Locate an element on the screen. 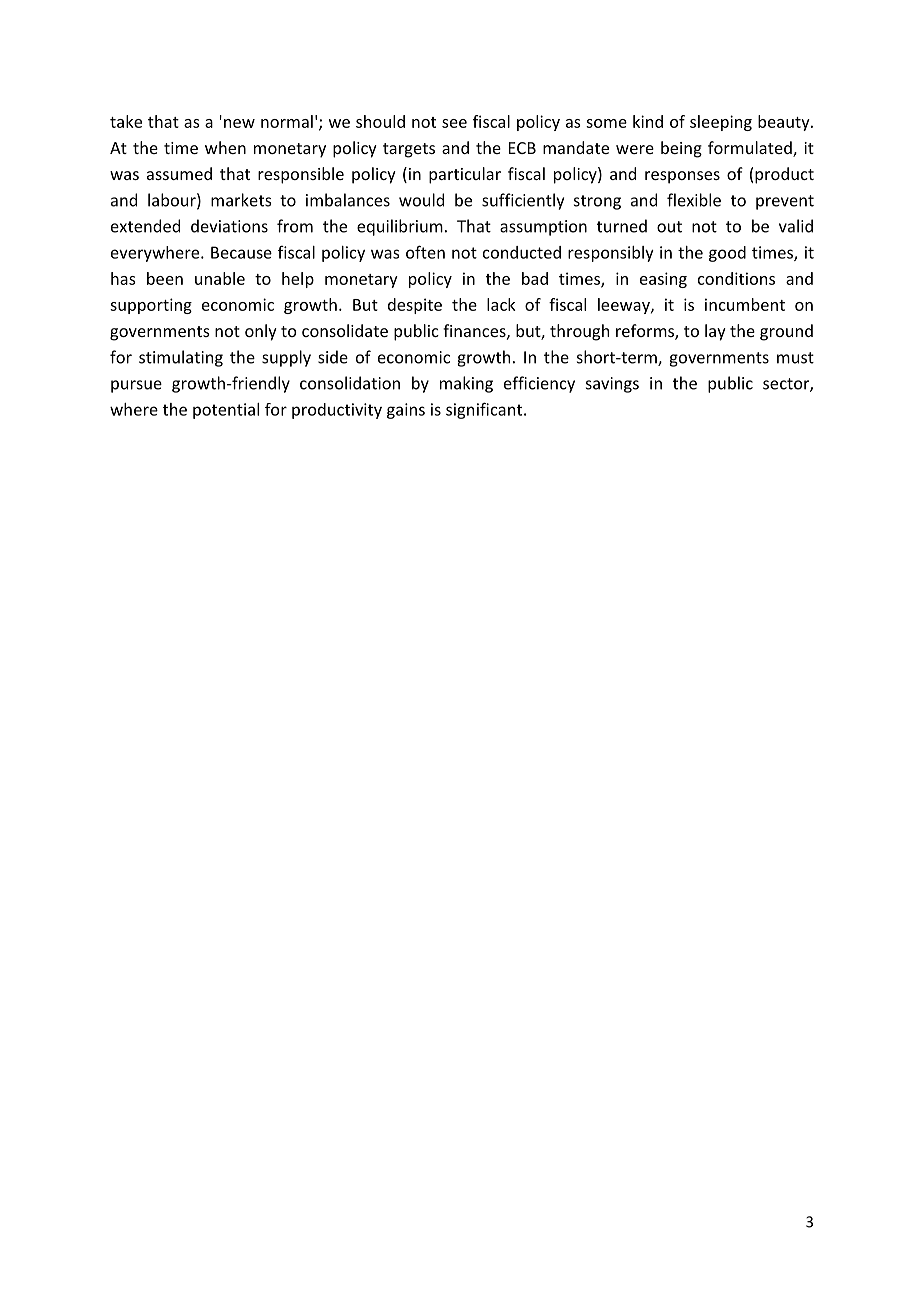 Image resolution: width=924 pixels, height=1308 pixels. consolidate is located at coordinates (345, 330).
